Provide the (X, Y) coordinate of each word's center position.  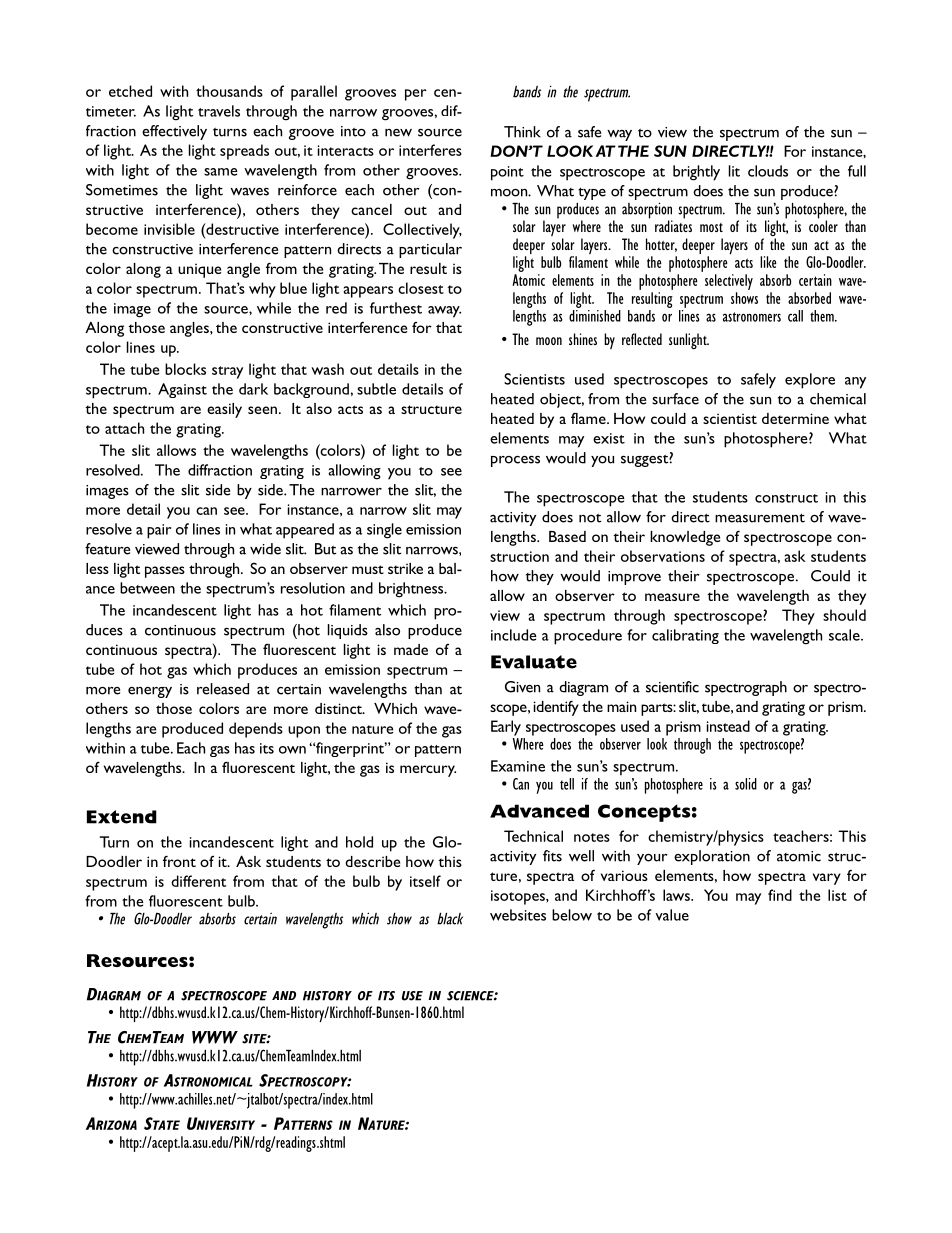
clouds (768, 171)
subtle (376, 389)
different (198, 881)
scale (845, 635)
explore (810, 381)
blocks (185, 369)
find (780, 895)
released (223, 689)
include (514, 635)
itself (425, 881)
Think (522, 132)
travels (219, 111)
